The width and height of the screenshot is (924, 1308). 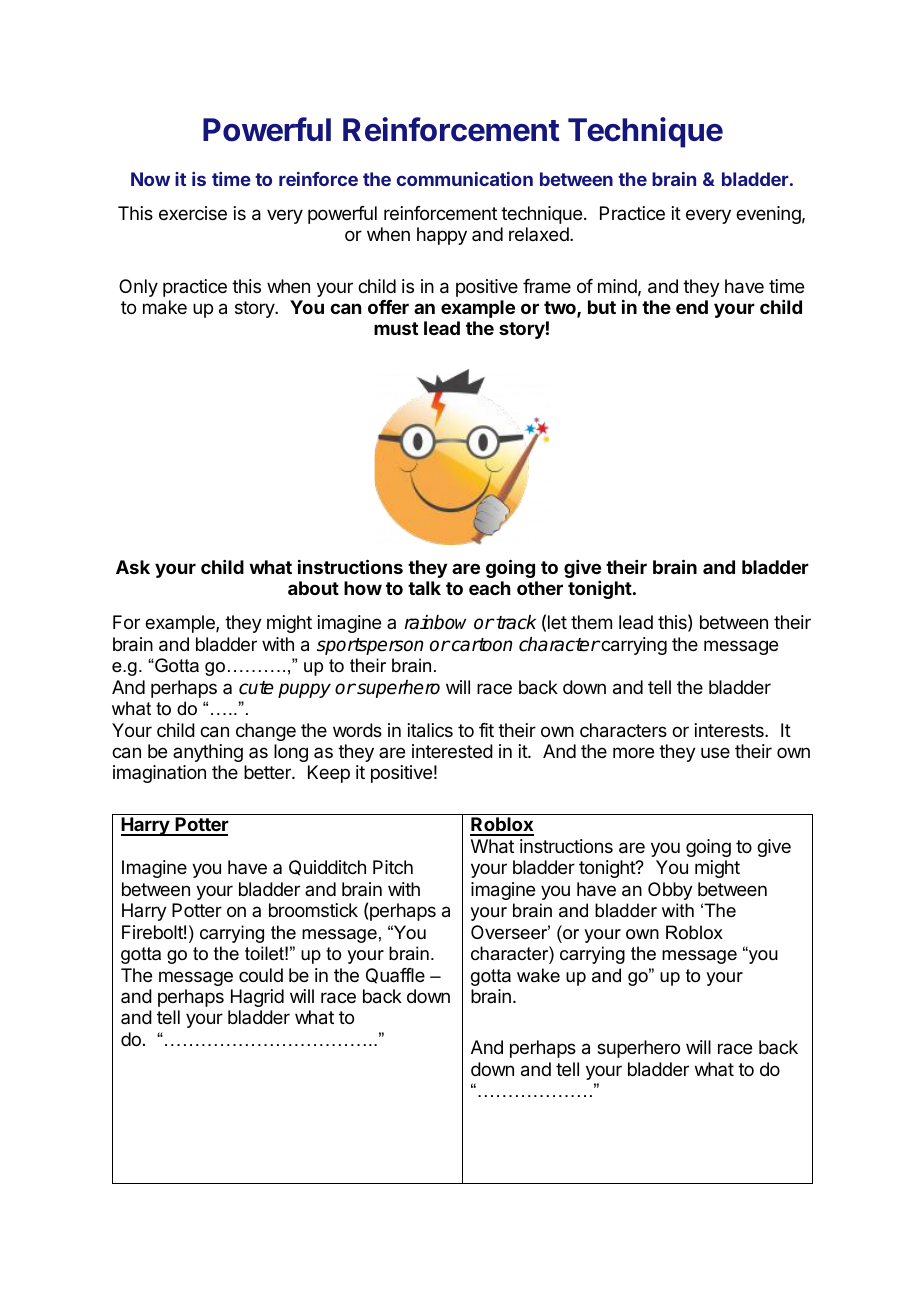 I want to click on relaxed, so click(x=540, y=234).
